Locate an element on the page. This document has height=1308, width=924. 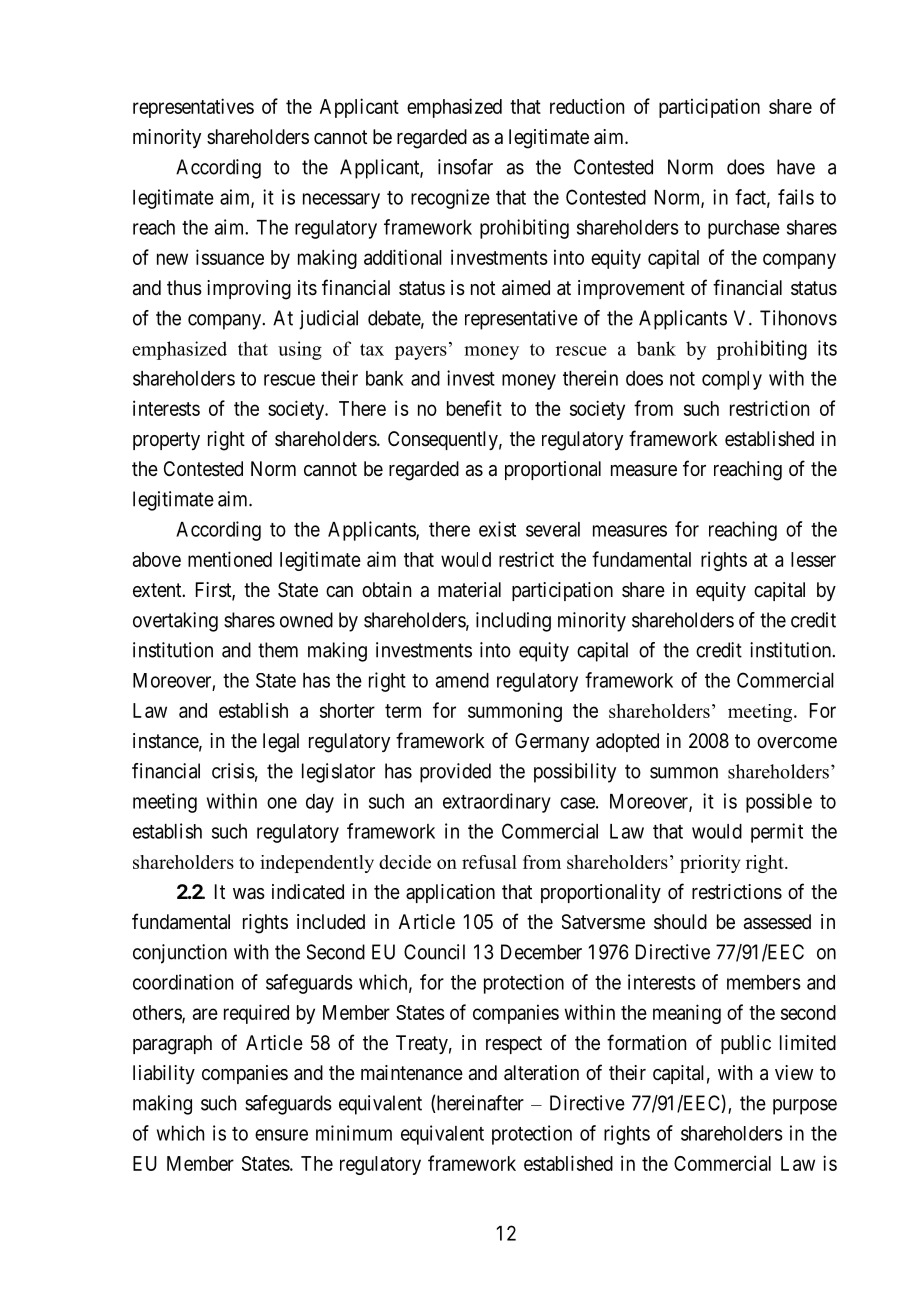
benefit is located at coordinates (474, 408).
